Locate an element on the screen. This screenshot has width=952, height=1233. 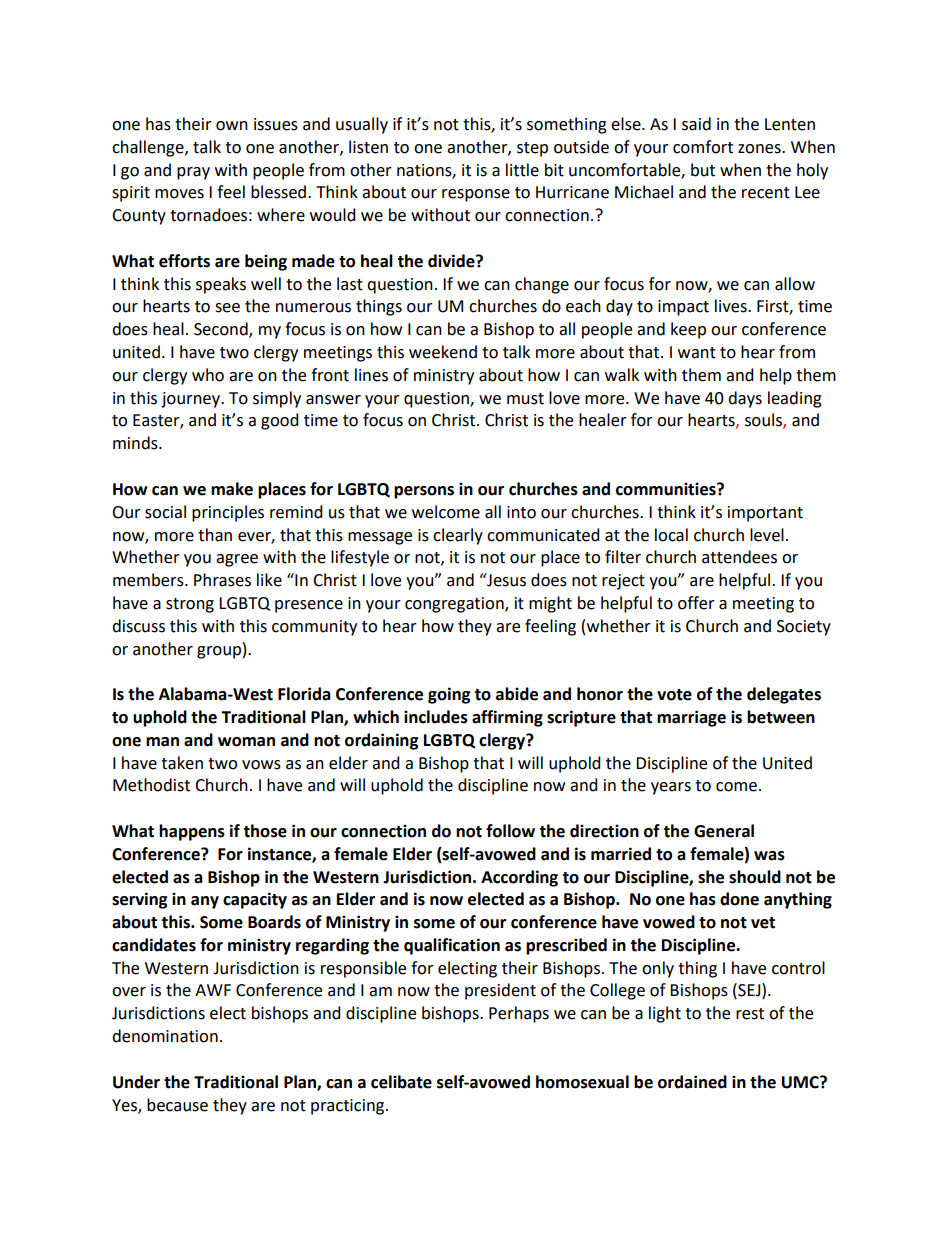
persons is located at coordinates (424, 492).
